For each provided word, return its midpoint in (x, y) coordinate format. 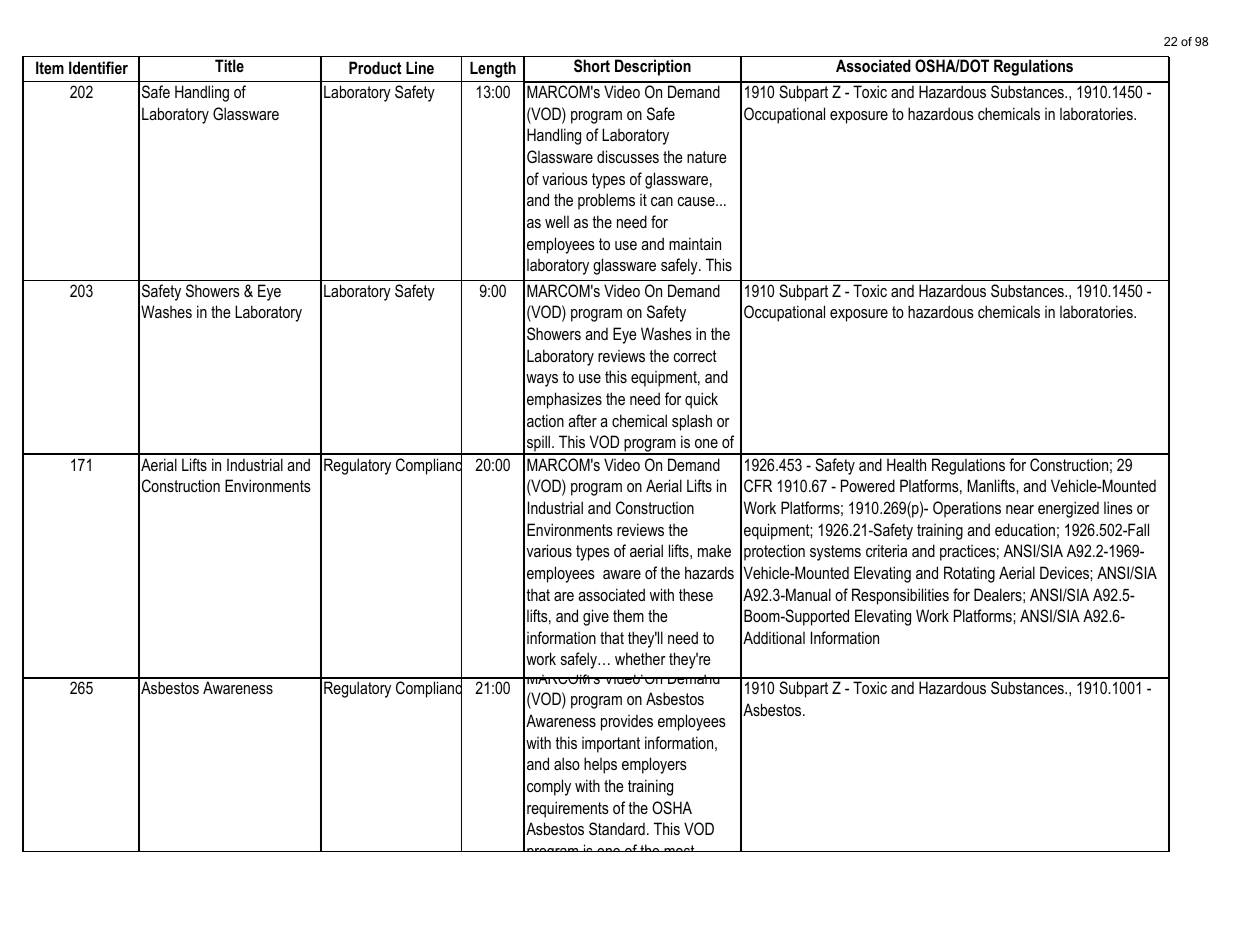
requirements (568, 809)
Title (229, 65)
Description (653, 67)
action (545, 420)
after (582, 420)
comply (549, 787)
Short (592, 66)
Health (906, 464)
